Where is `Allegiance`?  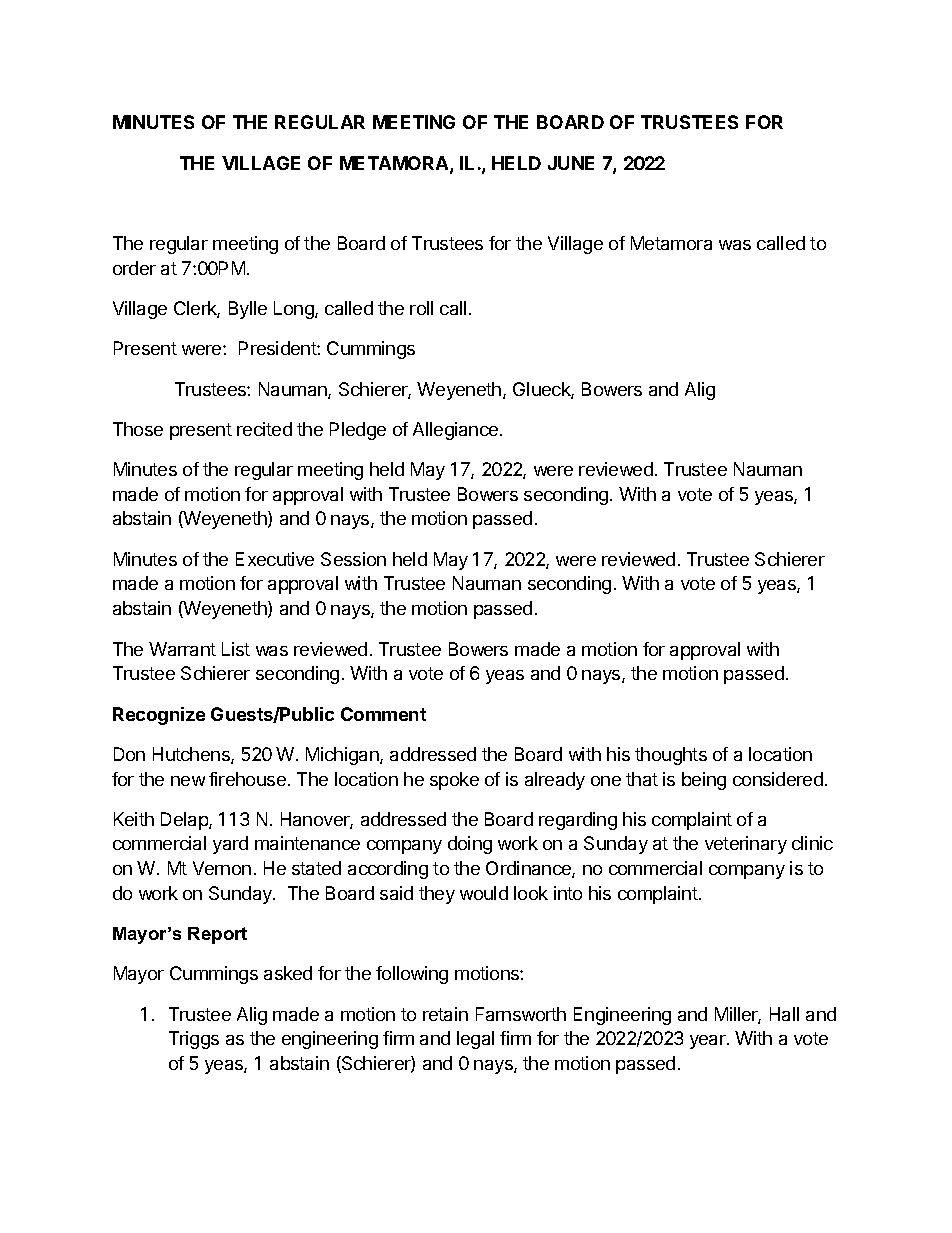 Allegiance is located at coordinates (457, 431).
